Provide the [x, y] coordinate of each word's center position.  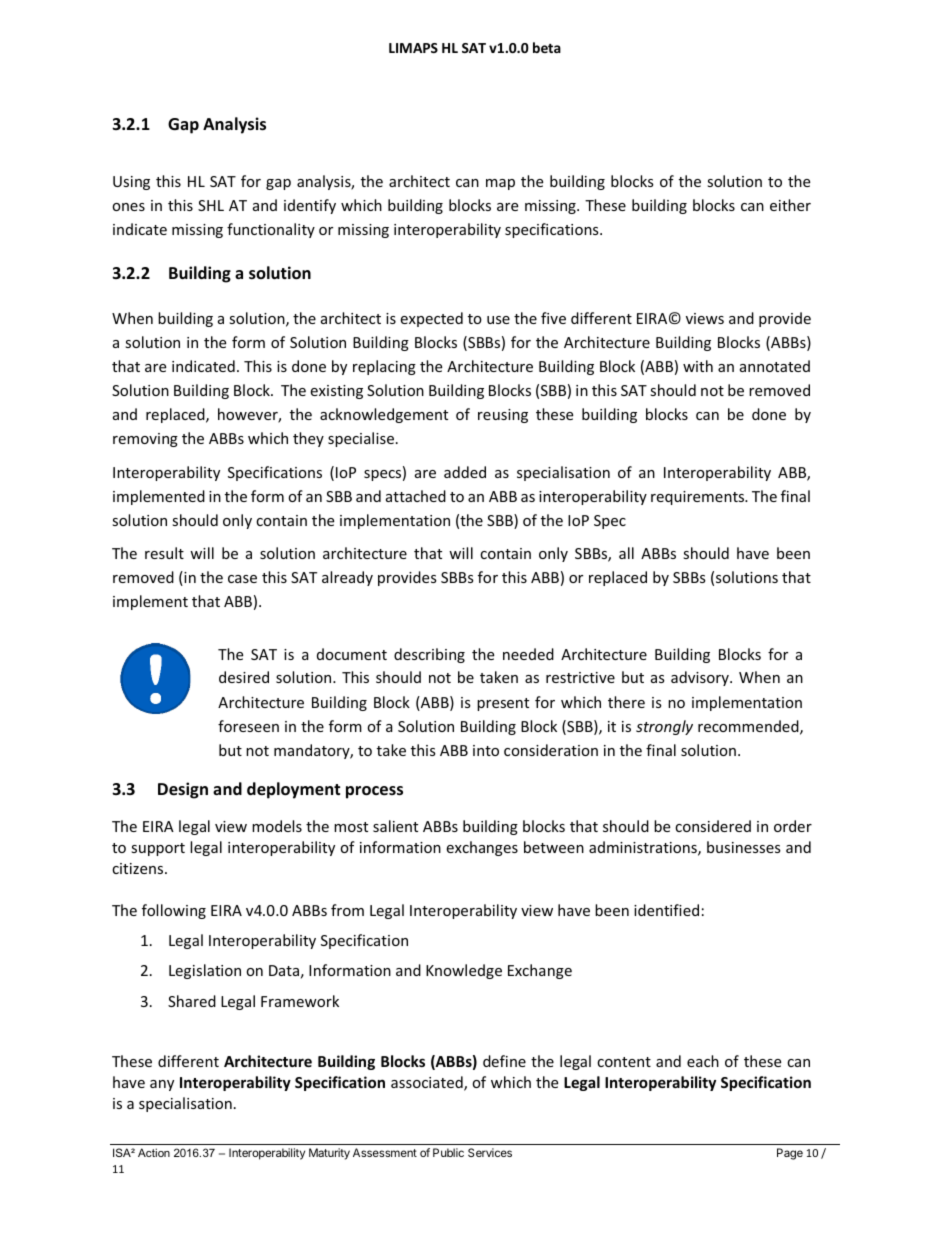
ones [128, 207]
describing [429, 655]
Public [448, 1152]
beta [547, 47]
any [162, 1085]
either [790, 205]
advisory [701, 678]
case [242, 579]
